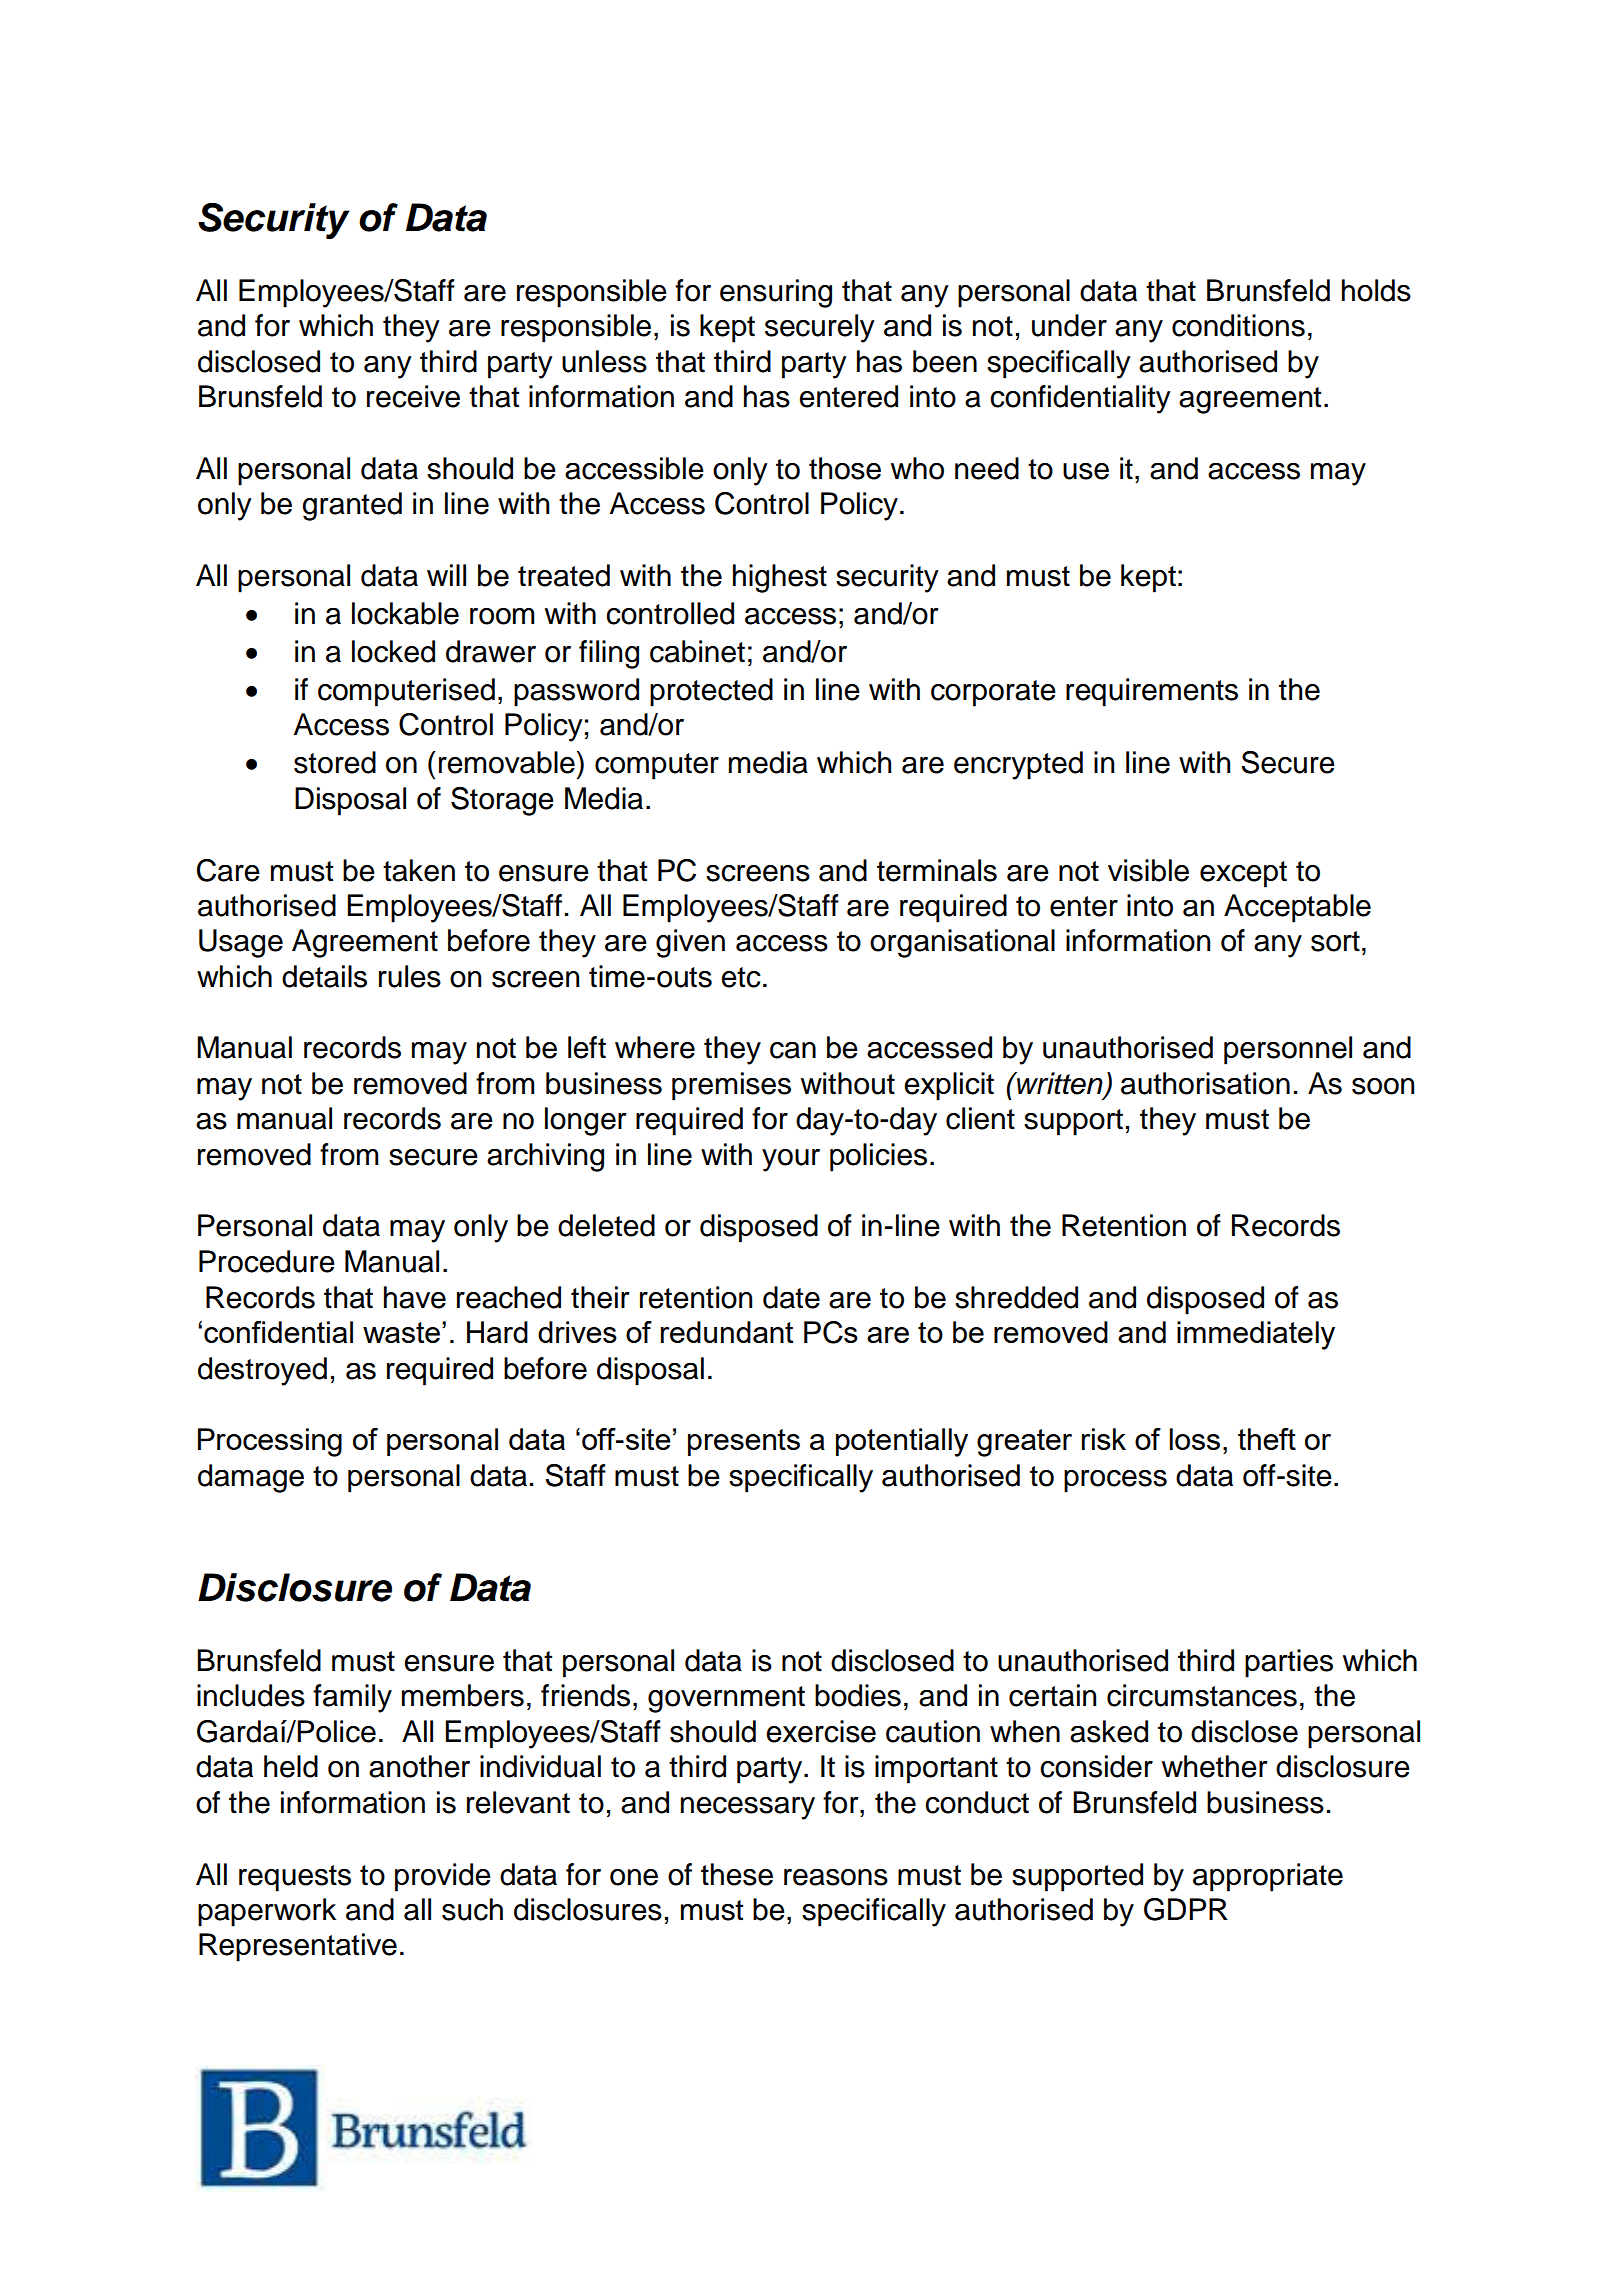 The height and width of the document is (2288, 1618). What do you see at coordinates (1238, 325) in the document?
I see `conditions` at bounding box center [1238, 325].
